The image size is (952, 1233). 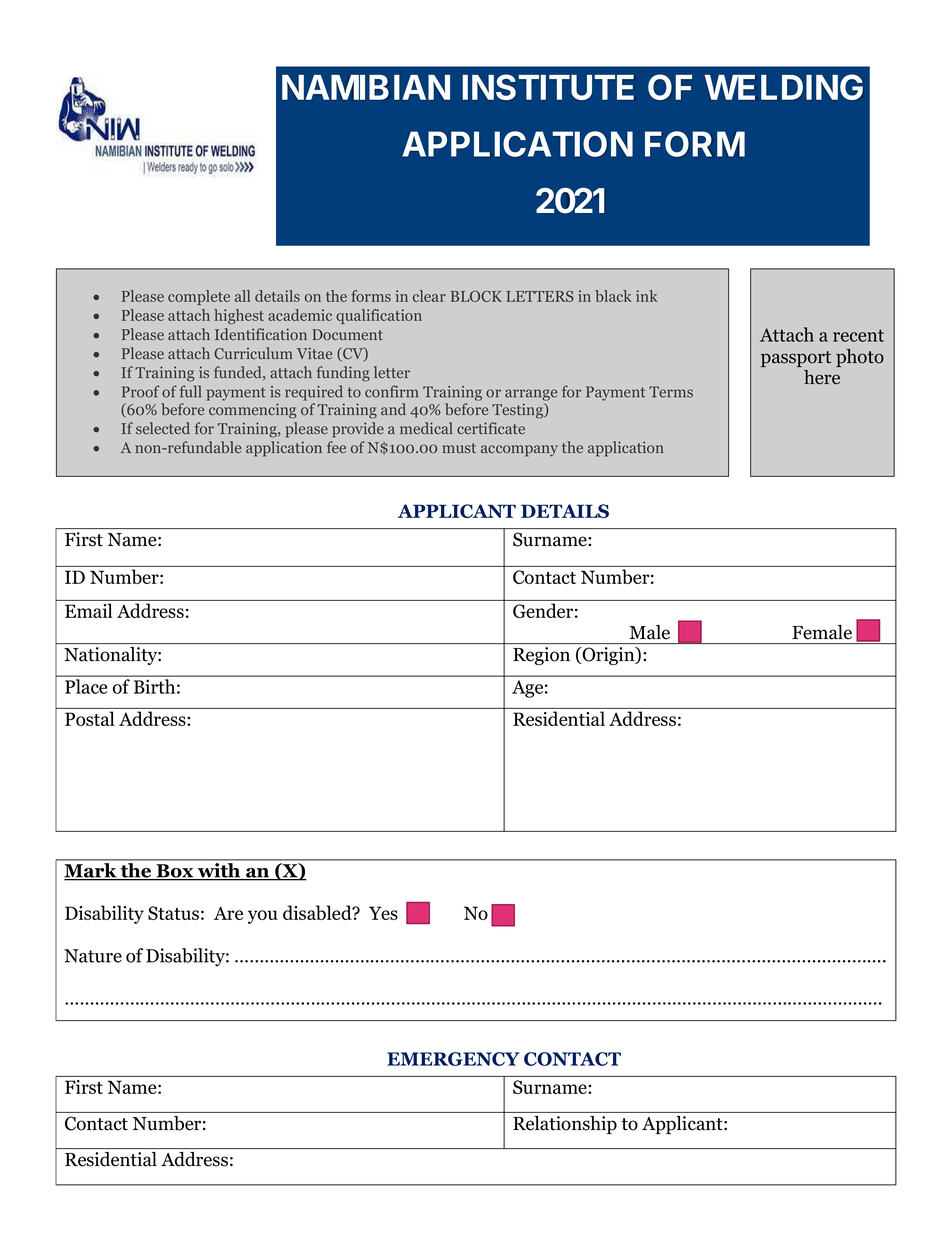 I want to click on Terms, so click(x=671, y=392).
